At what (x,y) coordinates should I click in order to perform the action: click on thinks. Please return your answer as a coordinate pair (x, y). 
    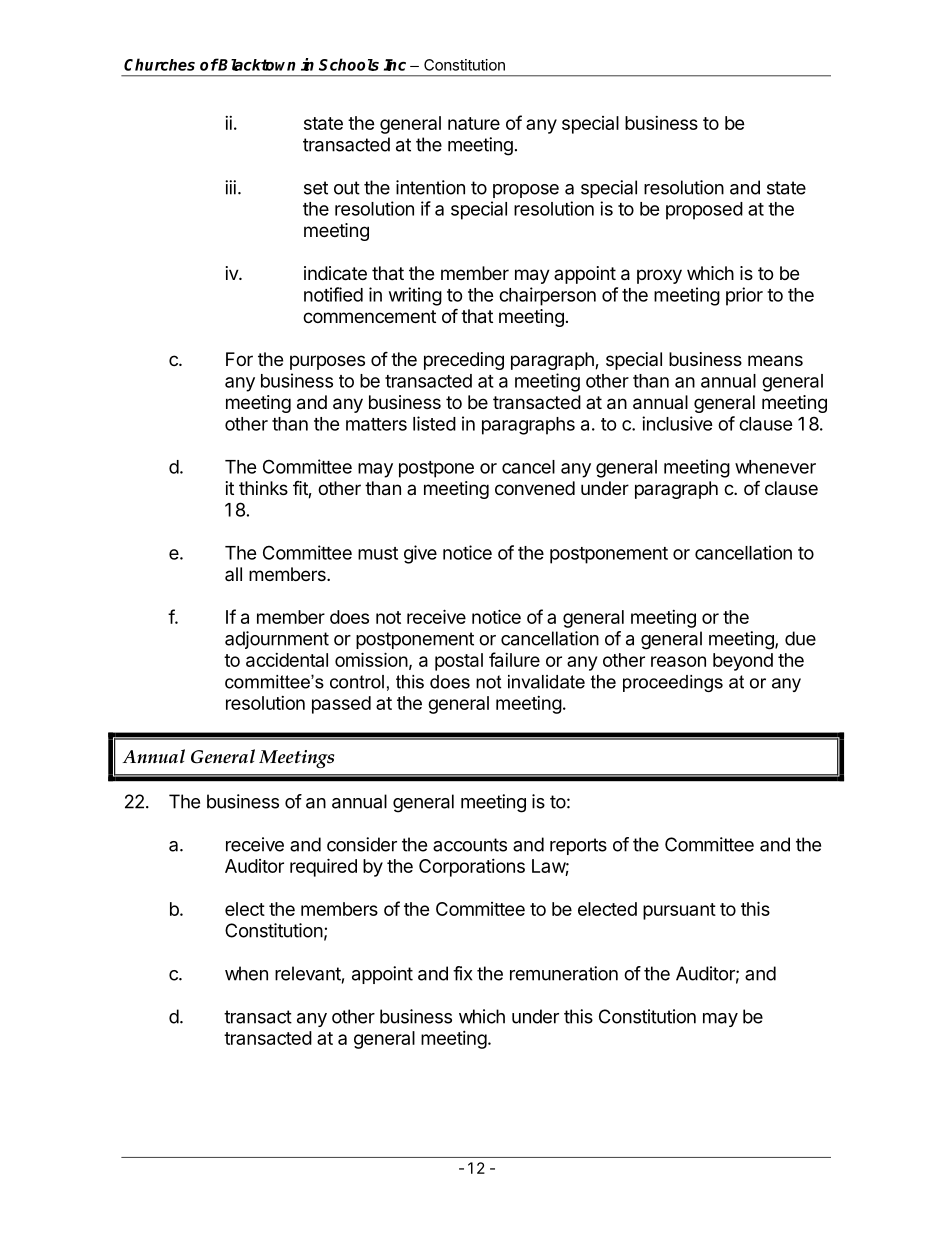
    Looking at the image, I should click on (263, 488).
